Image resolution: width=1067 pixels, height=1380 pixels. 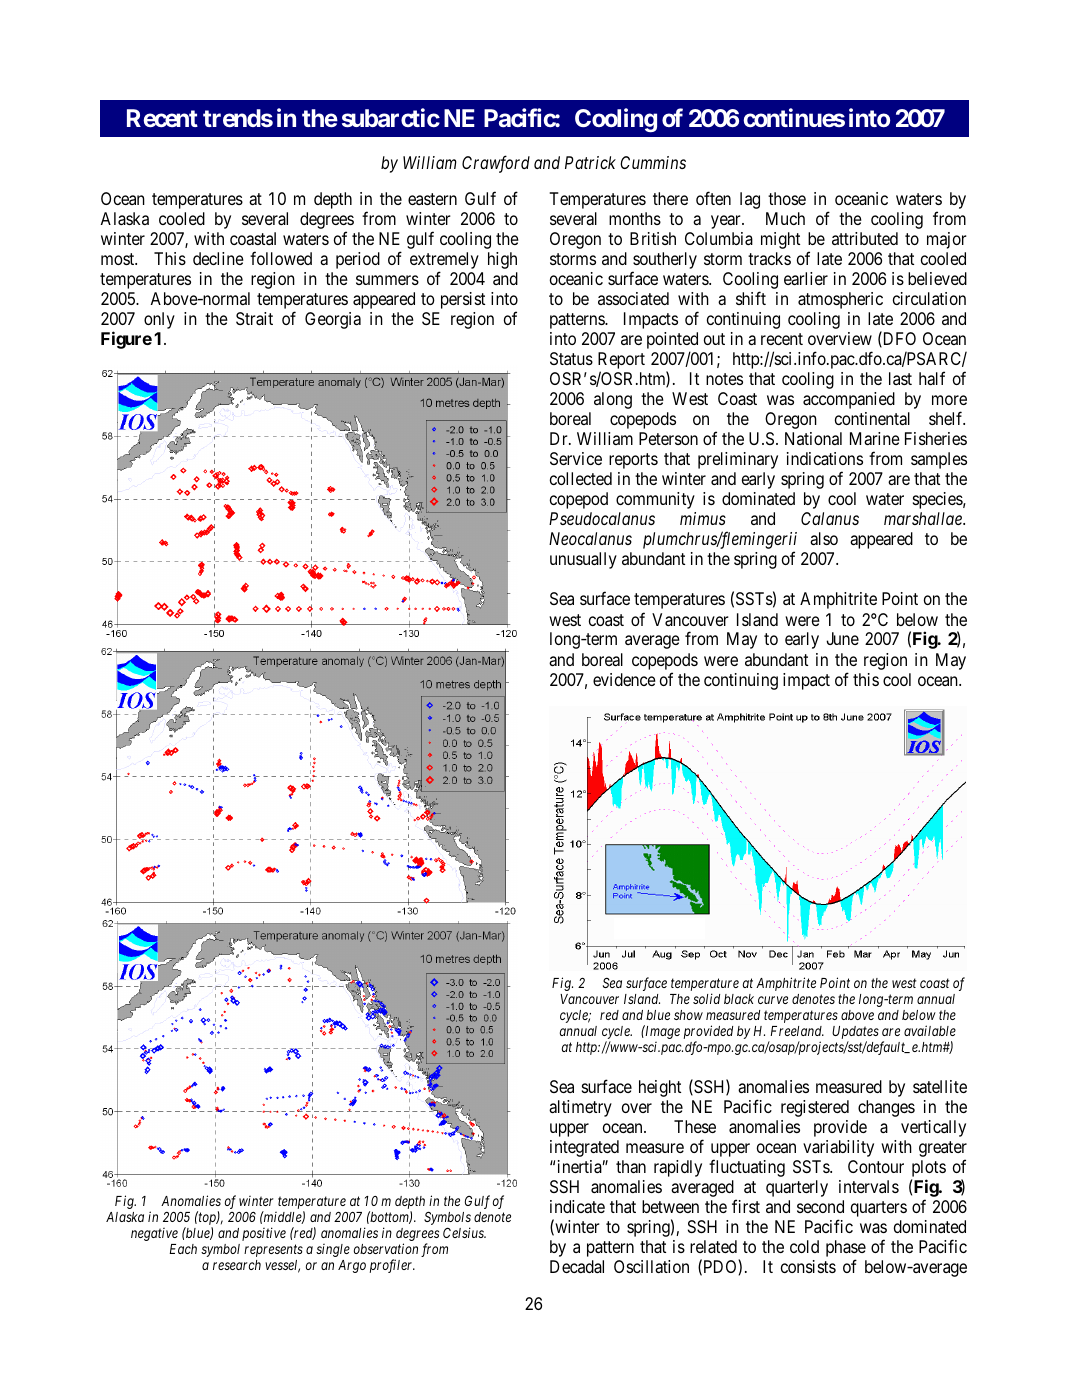 I want to click on also, so click(x=824, y=538).
